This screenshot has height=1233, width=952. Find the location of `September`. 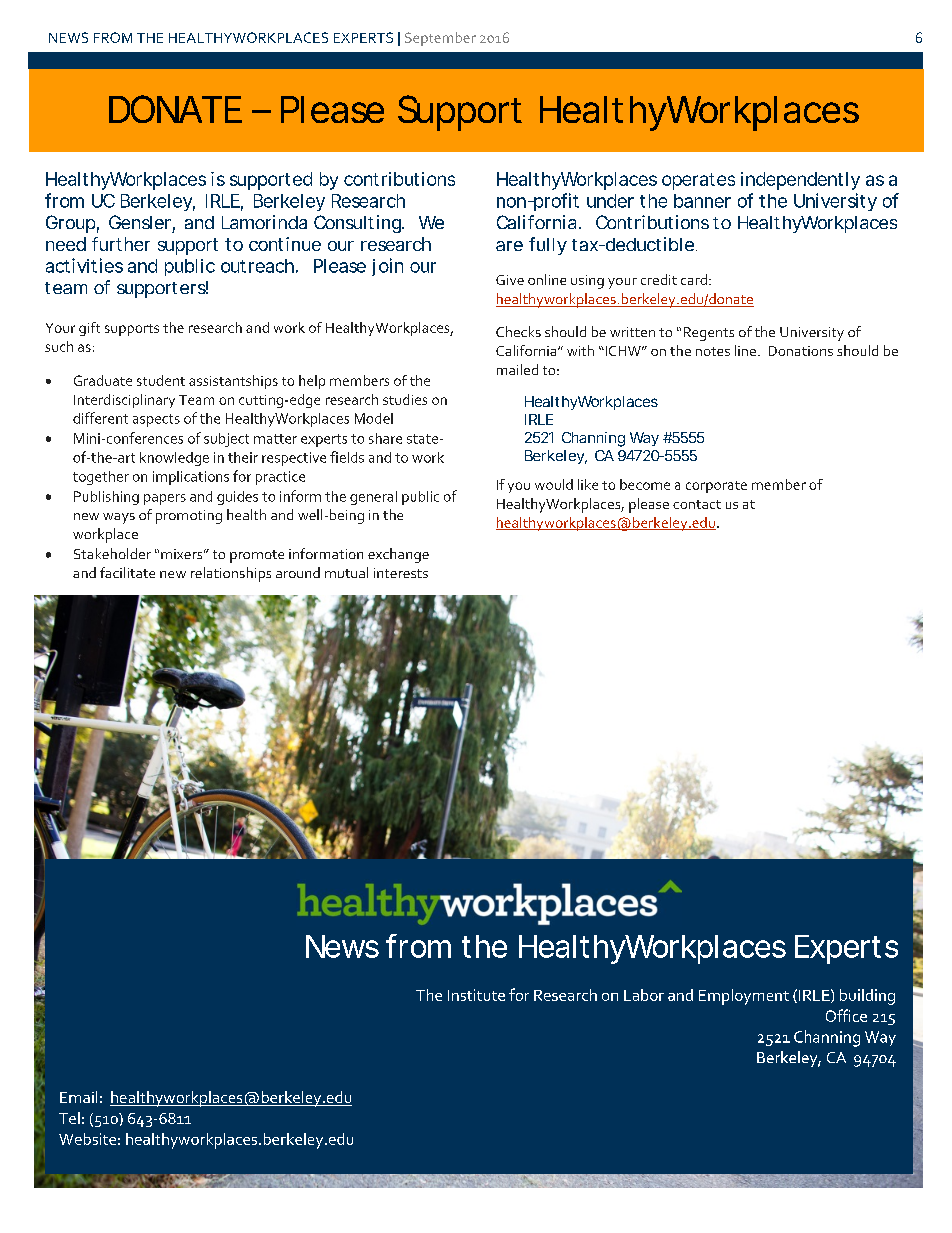

September is located at coordinates (440, 39).
